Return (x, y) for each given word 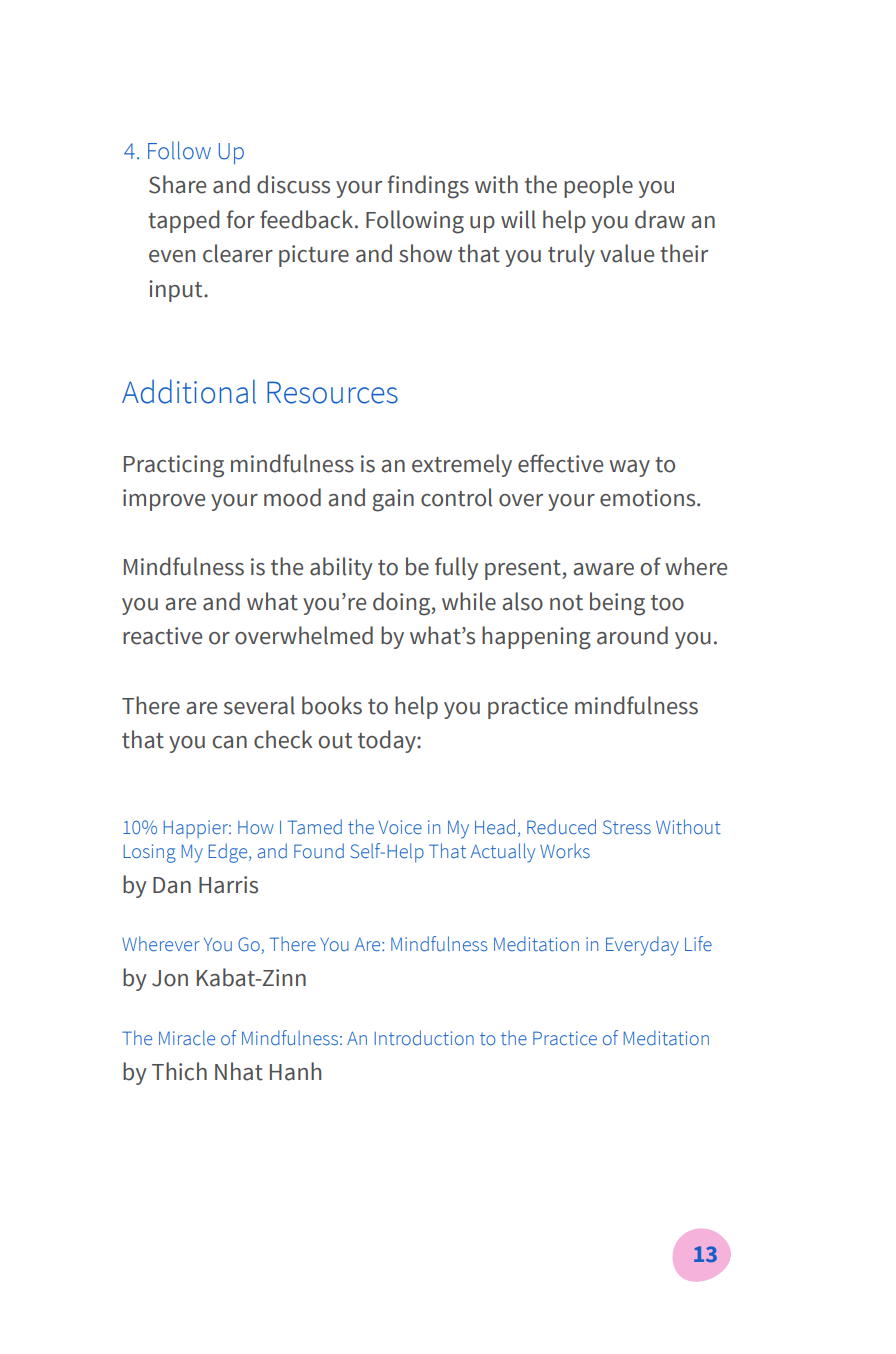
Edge (229, 853)
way (629, 468)
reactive (162, 636)
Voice (400, 827)
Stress (627, 827)
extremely (462, 465)
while (469, 601)
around (632, 635)
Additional (189, 391)
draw (660, 219)
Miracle (187, 1038)
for (241, 219)
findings (428, 187)
